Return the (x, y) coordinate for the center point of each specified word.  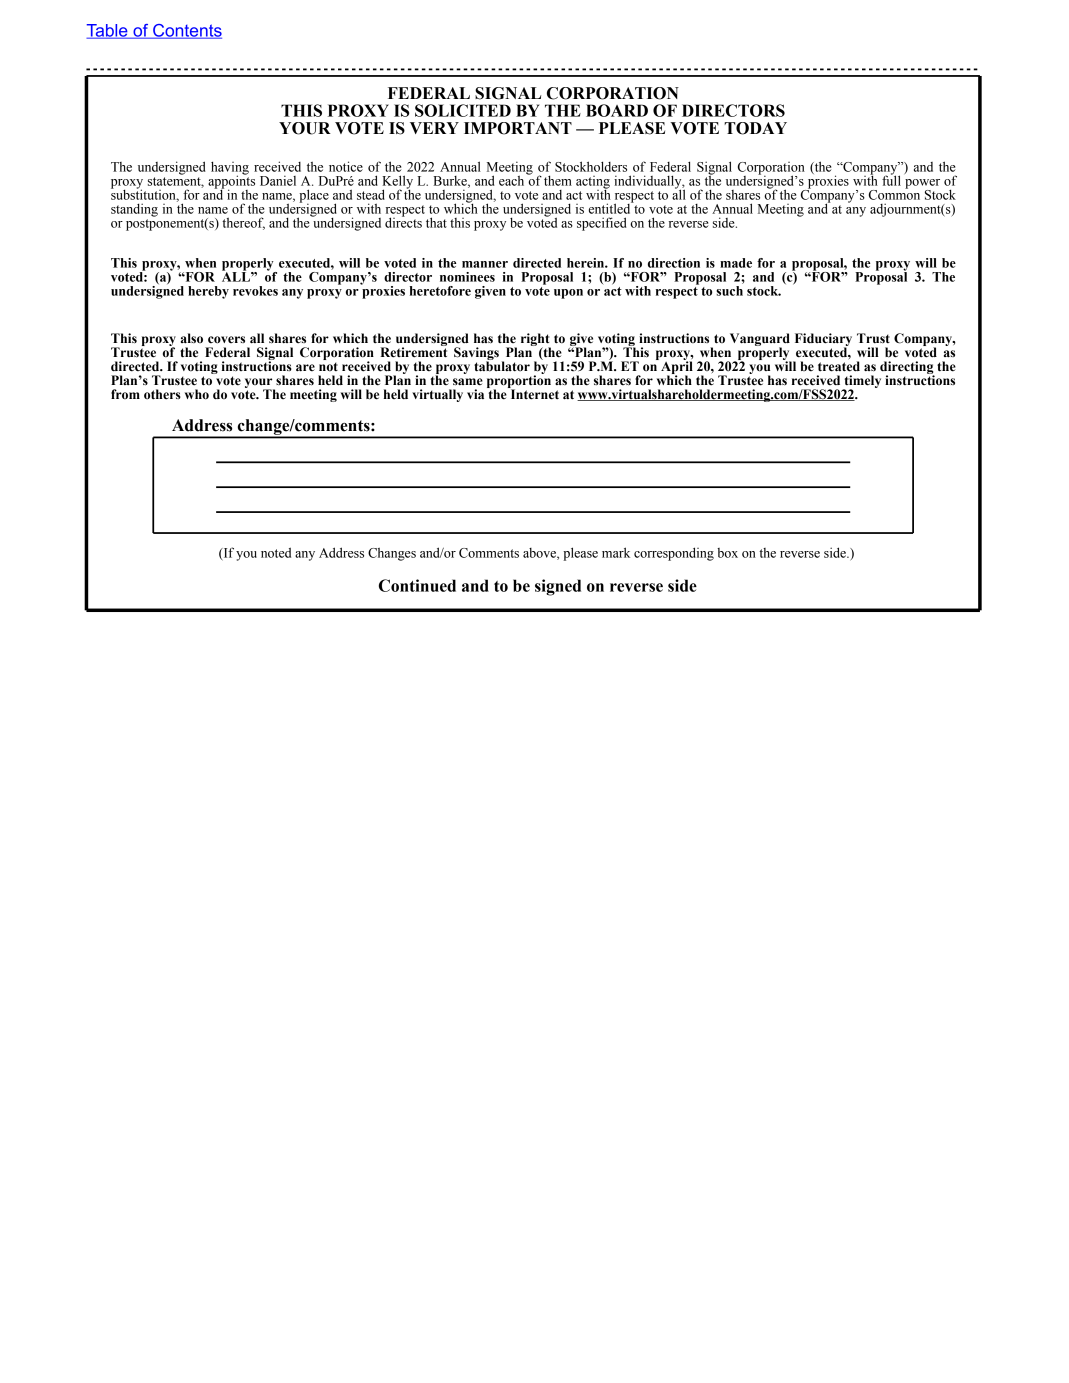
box (727, 553)
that (436, 222)
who (197, 394)
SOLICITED (463, 110)
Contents (186, 31)
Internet (533, 393)
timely (862, 382)
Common (894, 193)
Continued (417, 585)
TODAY (755, 128)
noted (276, 552)
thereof (243, 223)
